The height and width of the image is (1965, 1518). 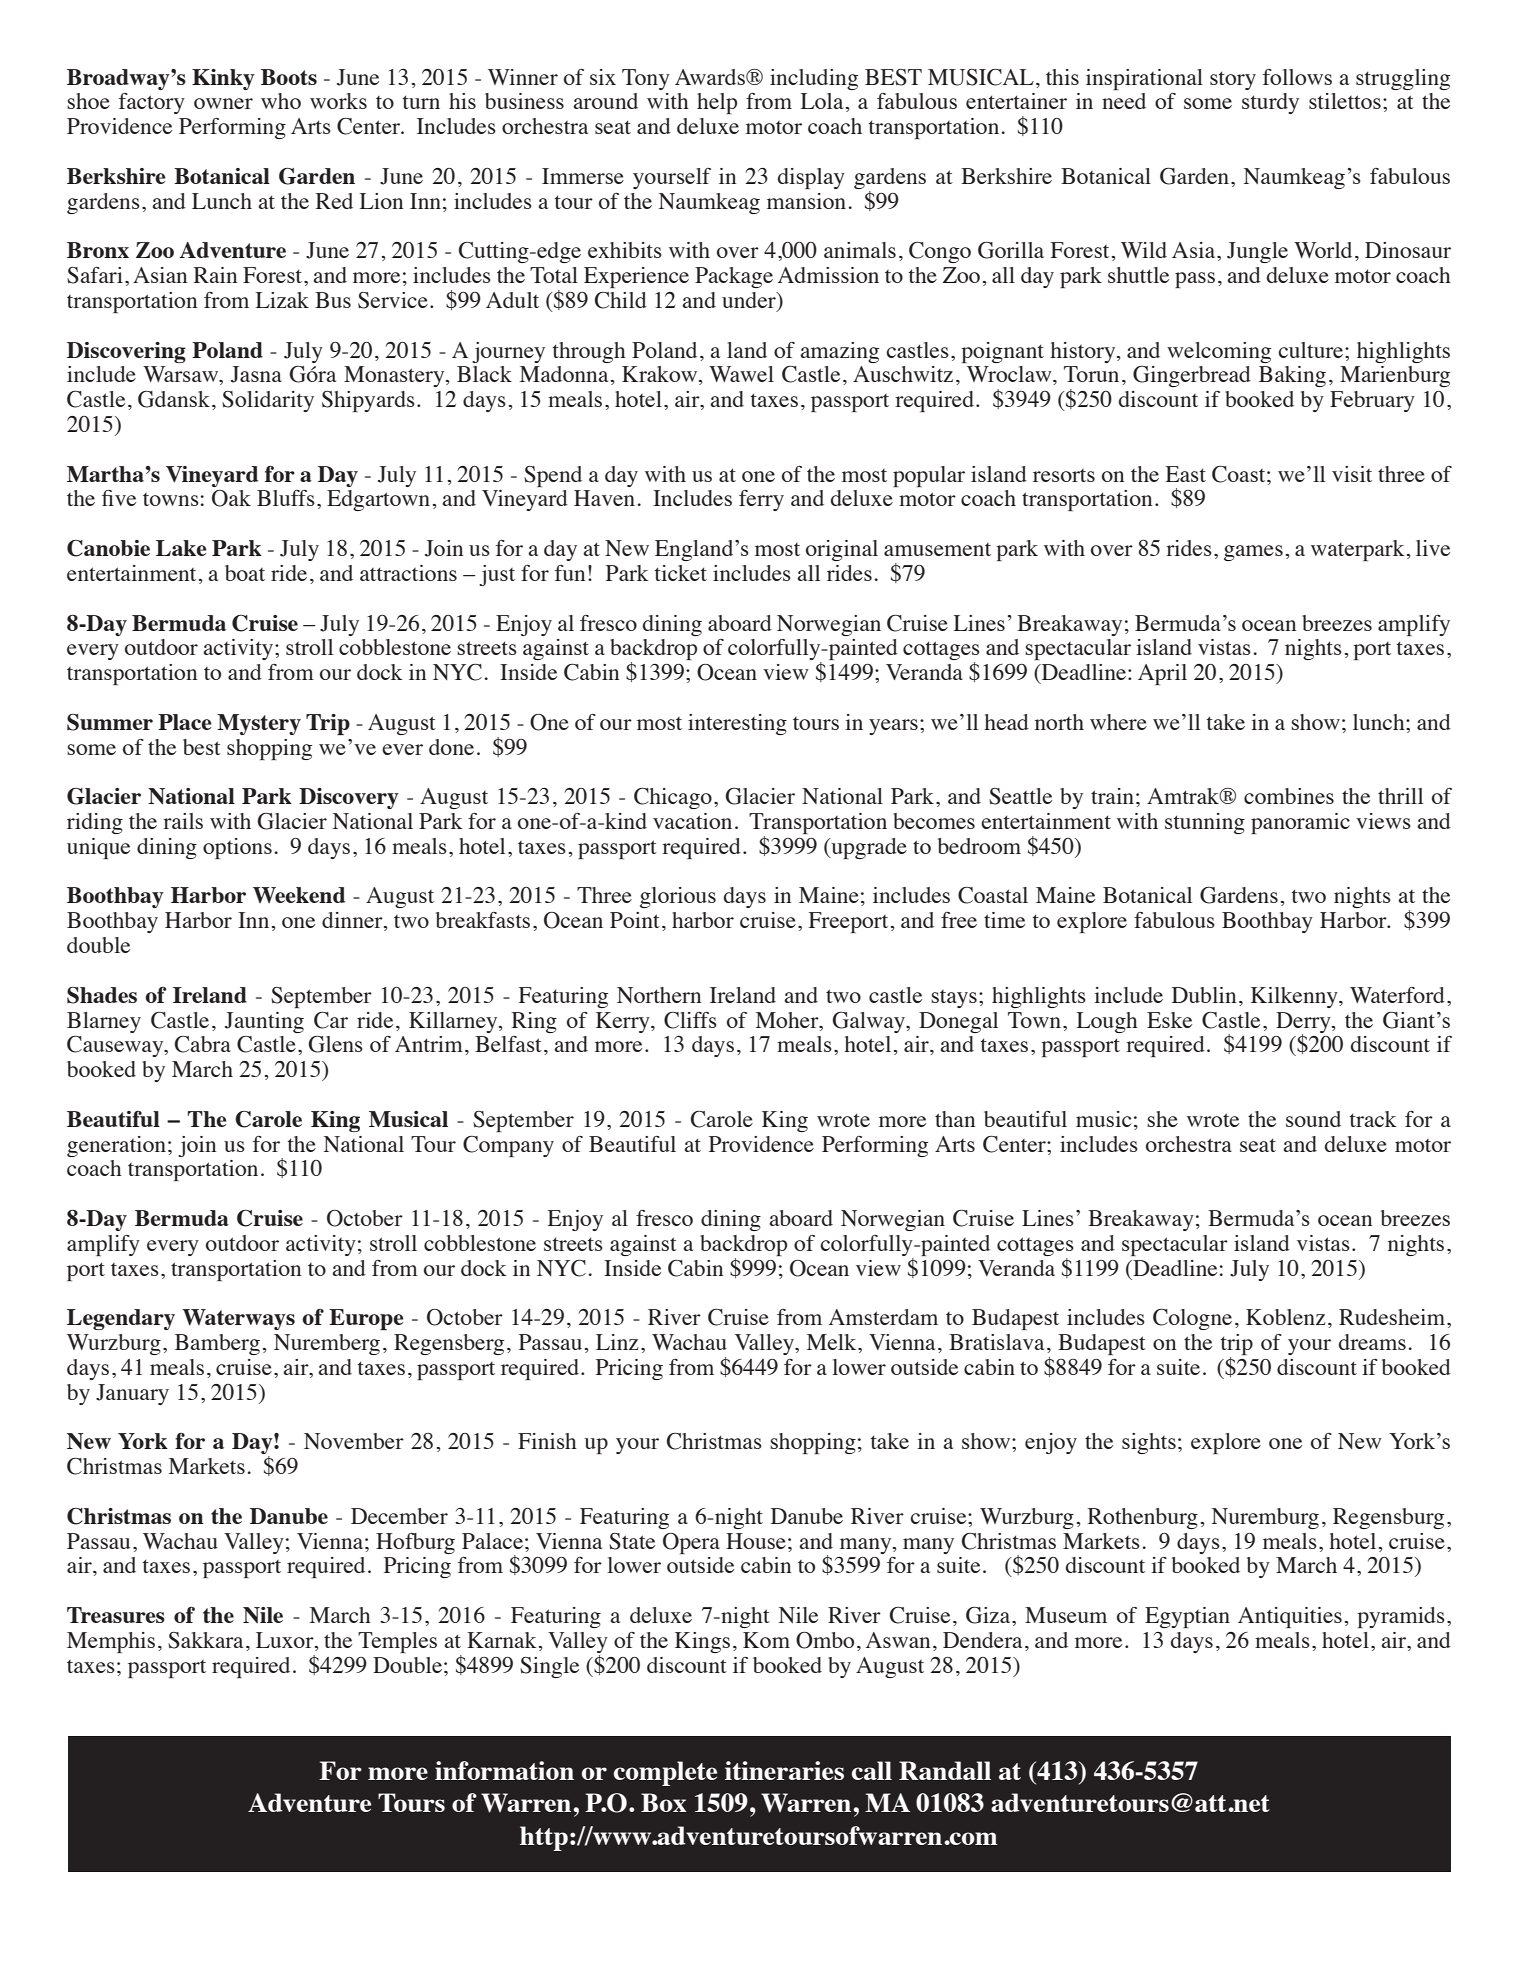 What do you see at coordinates (1270, 103) in the image?
I see `sturdy` at bounding box center [1270, 103].
